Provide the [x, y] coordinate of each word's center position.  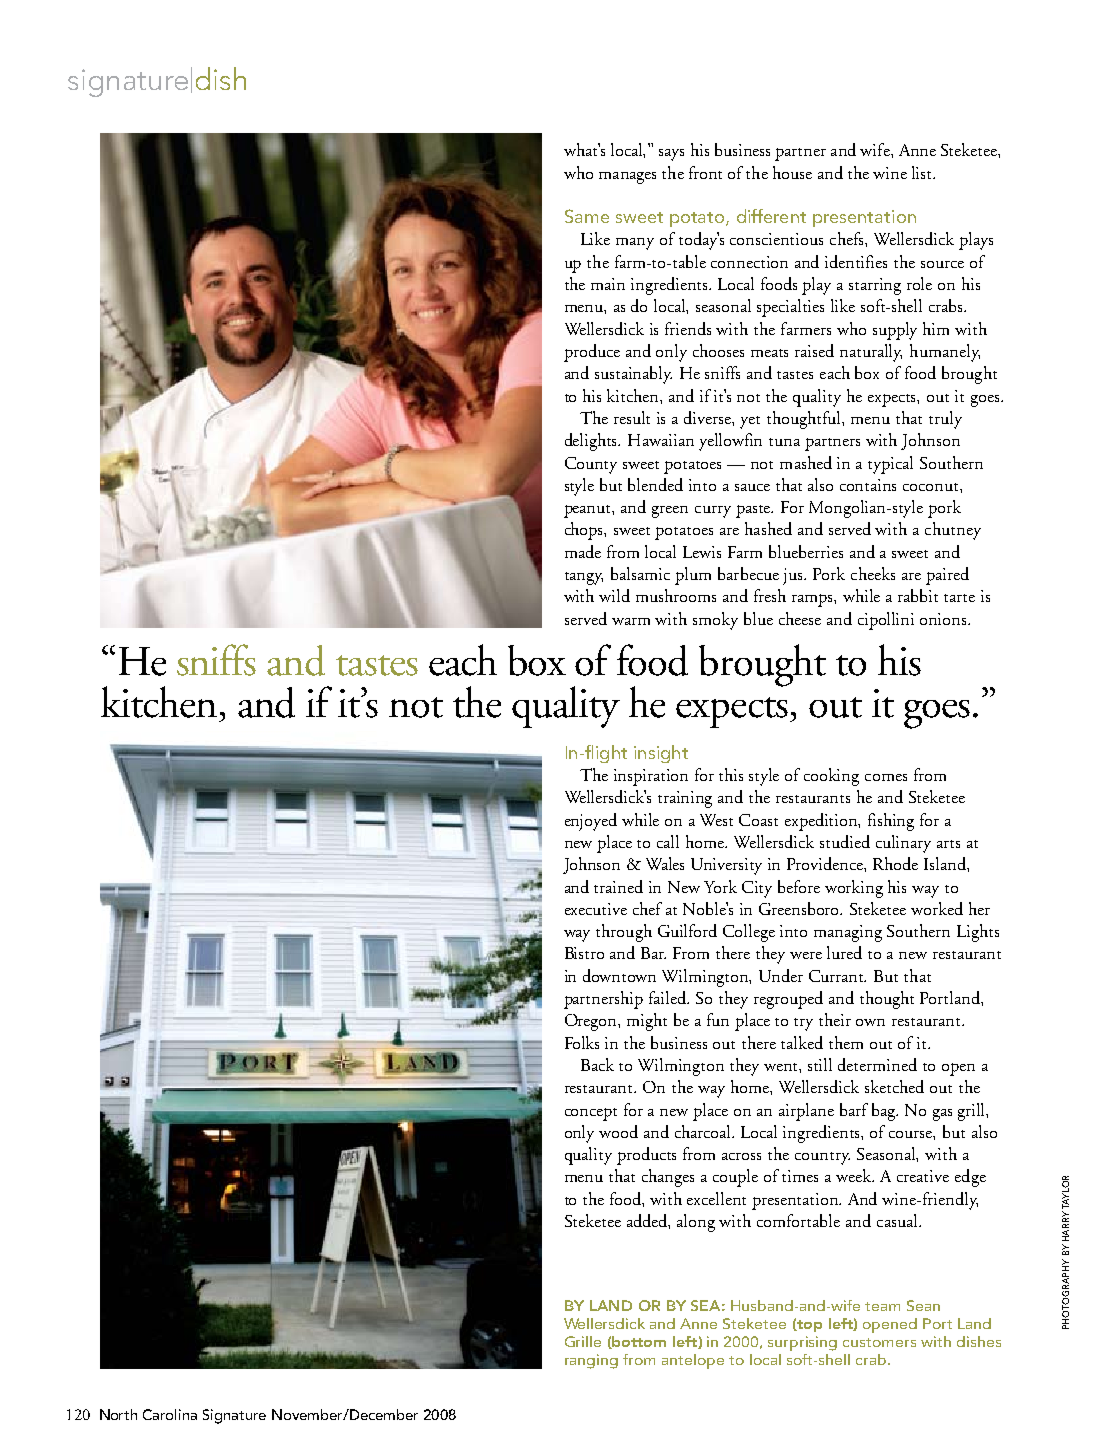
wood [618, 1131]
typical [890, 465]
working [854, 889]
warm [631, 621]
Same [587, 216]
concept [591, 1114]
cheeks [873, 573]
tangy [584, 578]
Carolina [170, 1414]
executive [596, 909]
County [591, 465]
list [923, 172]
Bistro [584, 953]
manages [627, 178]
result [632, 417]
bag [885, 1112]
